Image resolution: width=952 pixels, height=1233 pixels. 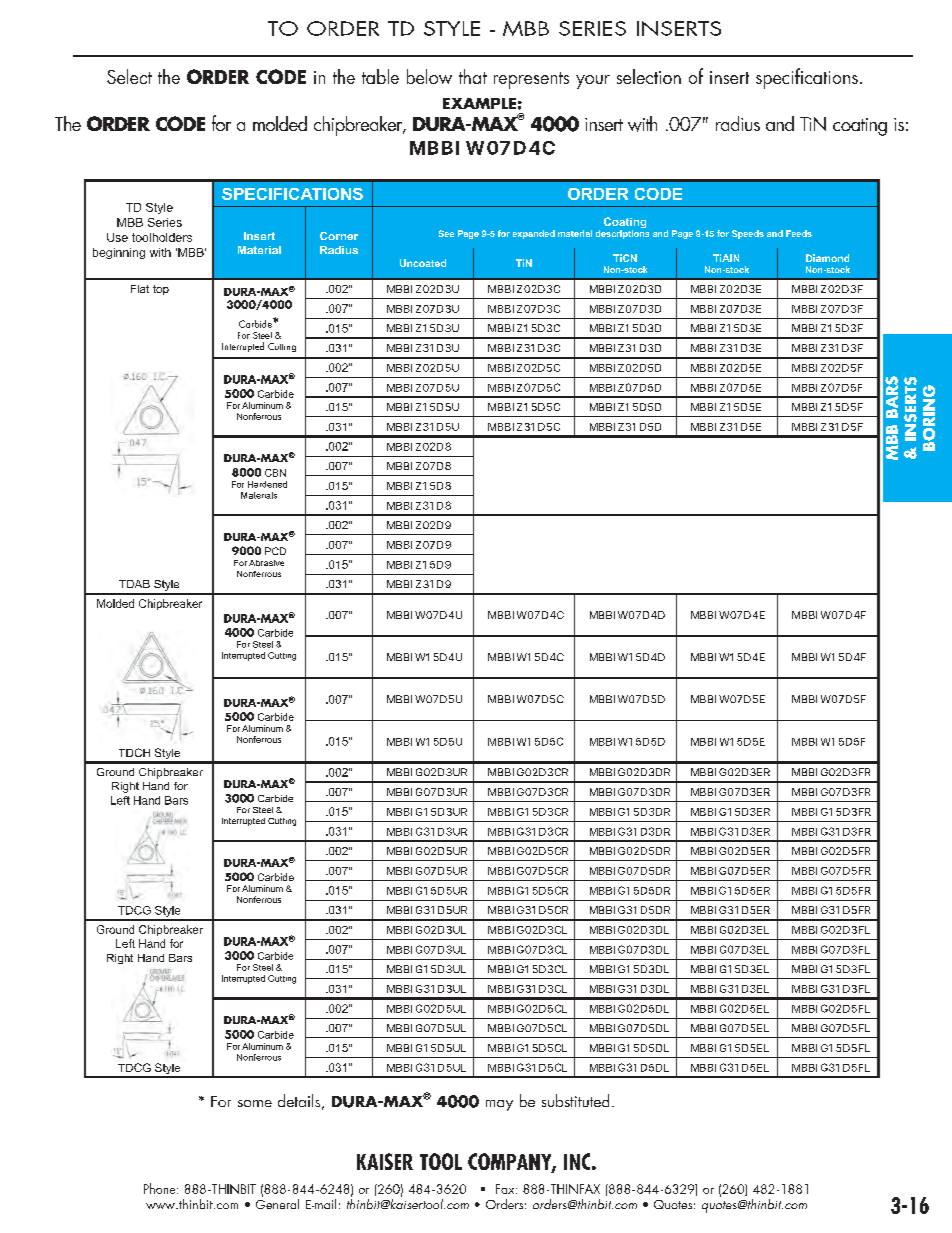 I want to click on Use, so click(x=117, y=237).
